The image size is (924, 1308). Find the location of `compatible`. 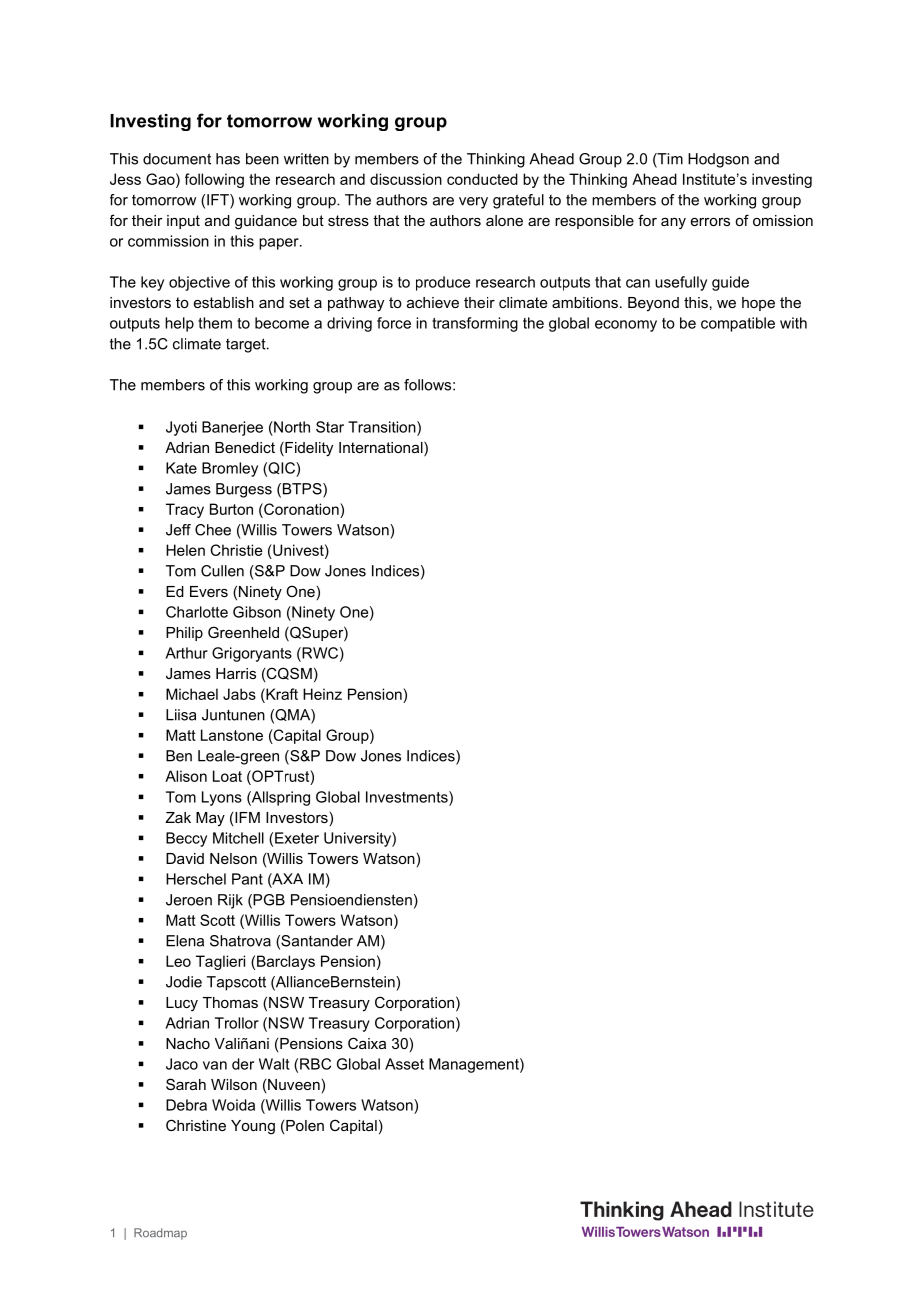

compatible is located at coordinates (738, 324).
